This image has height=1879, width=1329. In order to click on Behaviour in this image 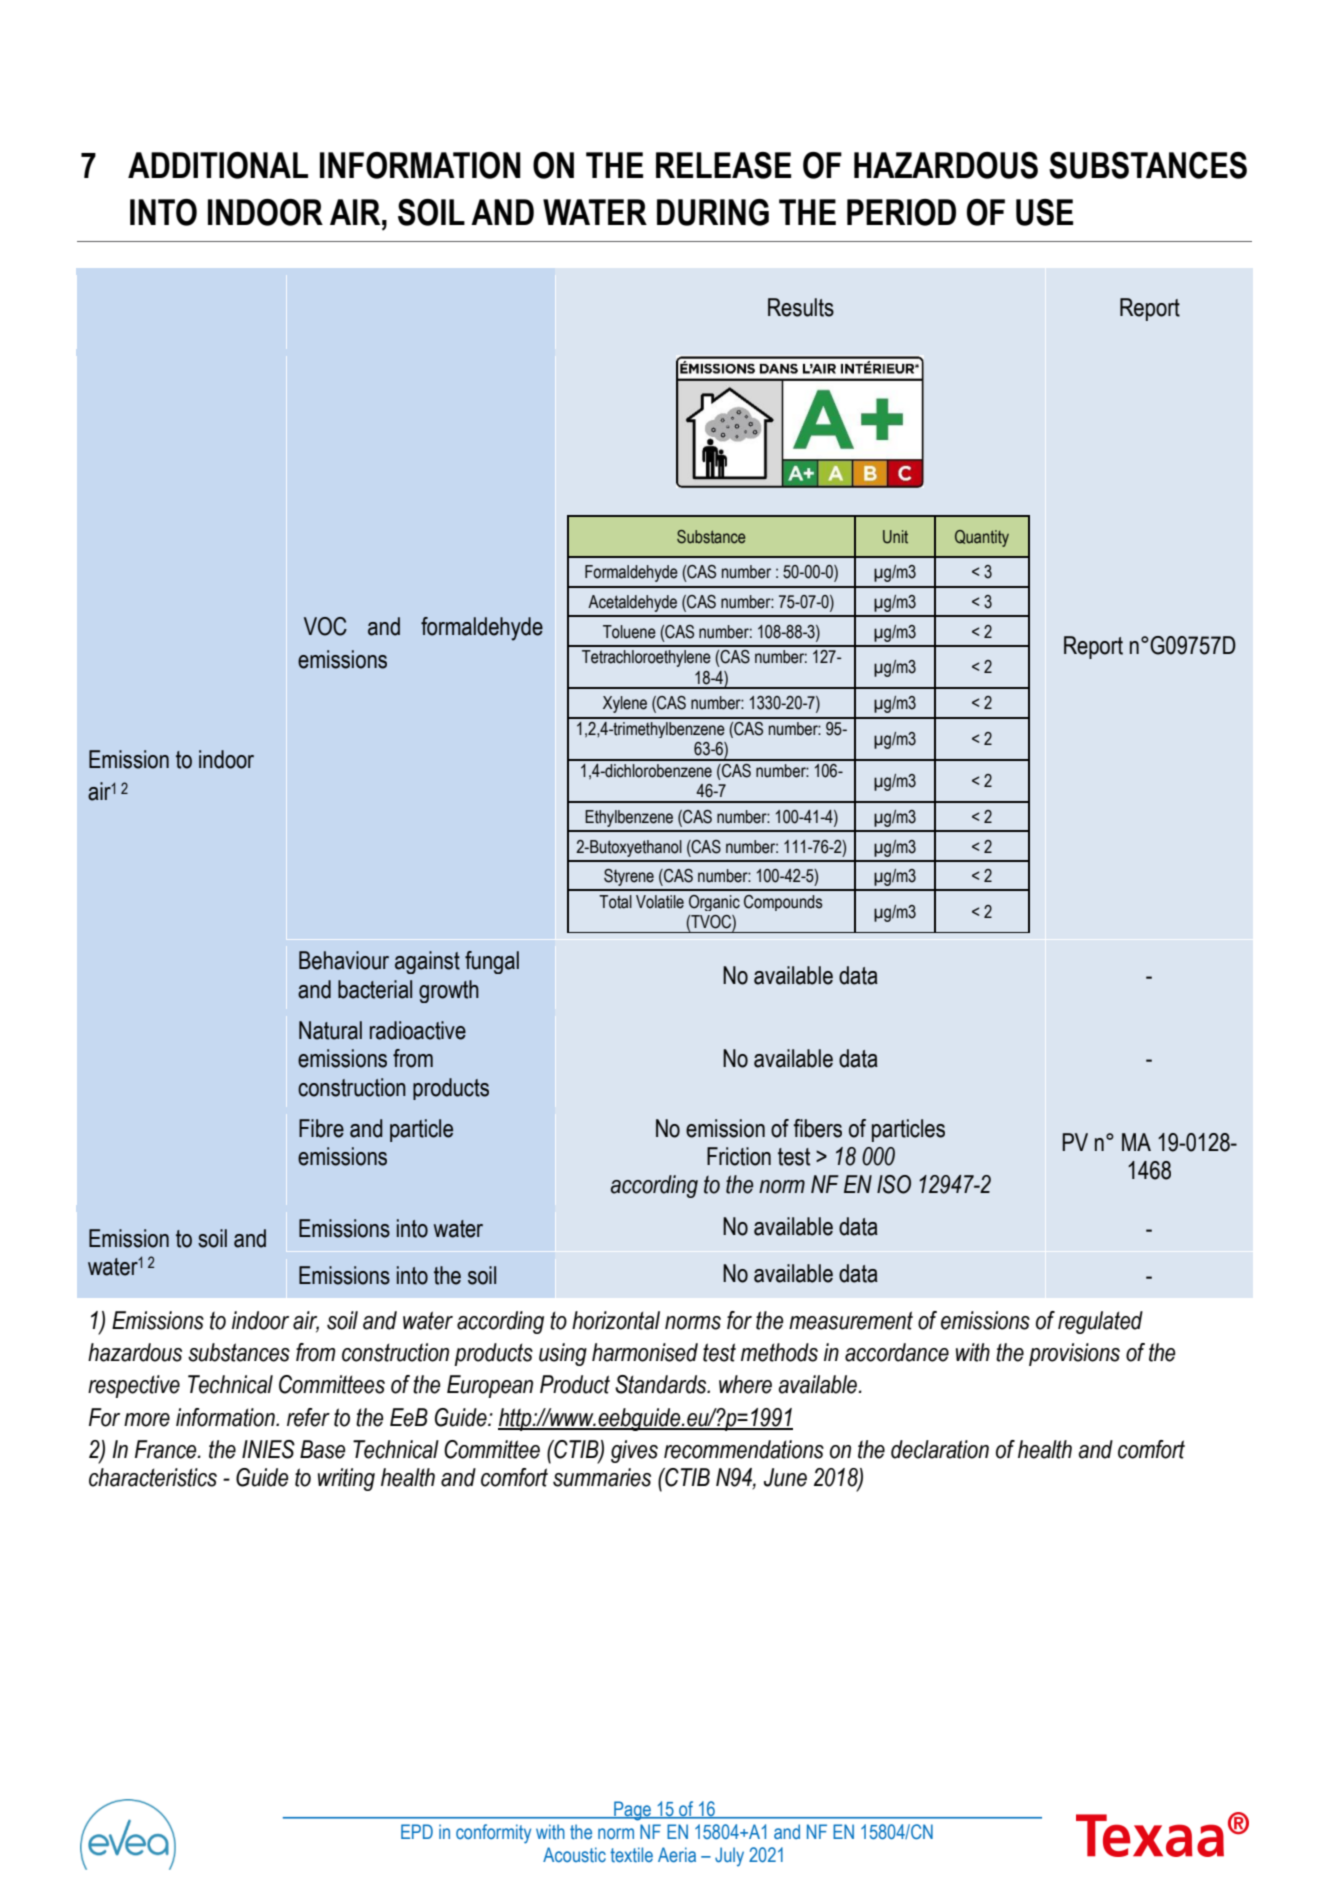, I will do `click(344, 960)`.
